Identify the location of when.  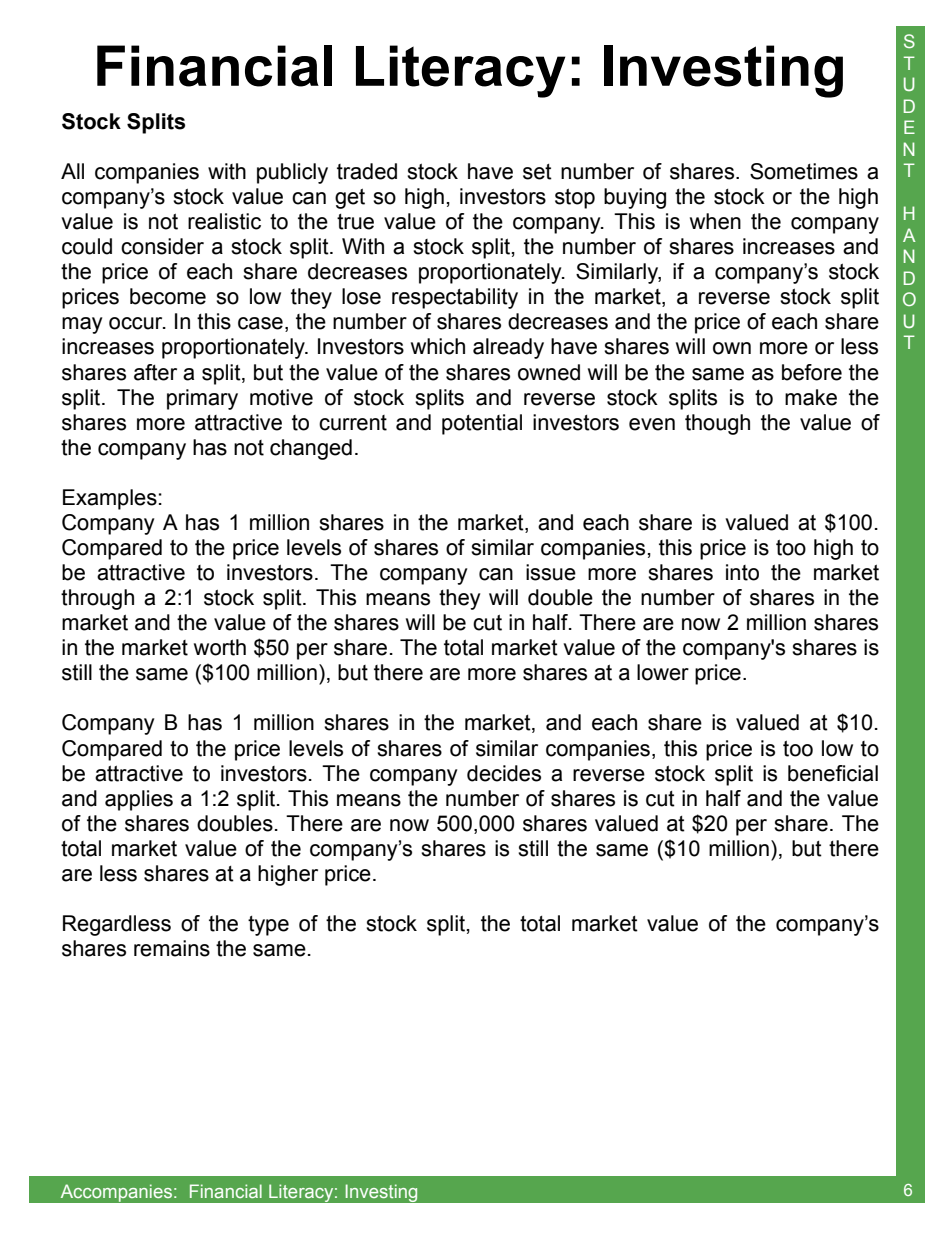
(715, 221).
